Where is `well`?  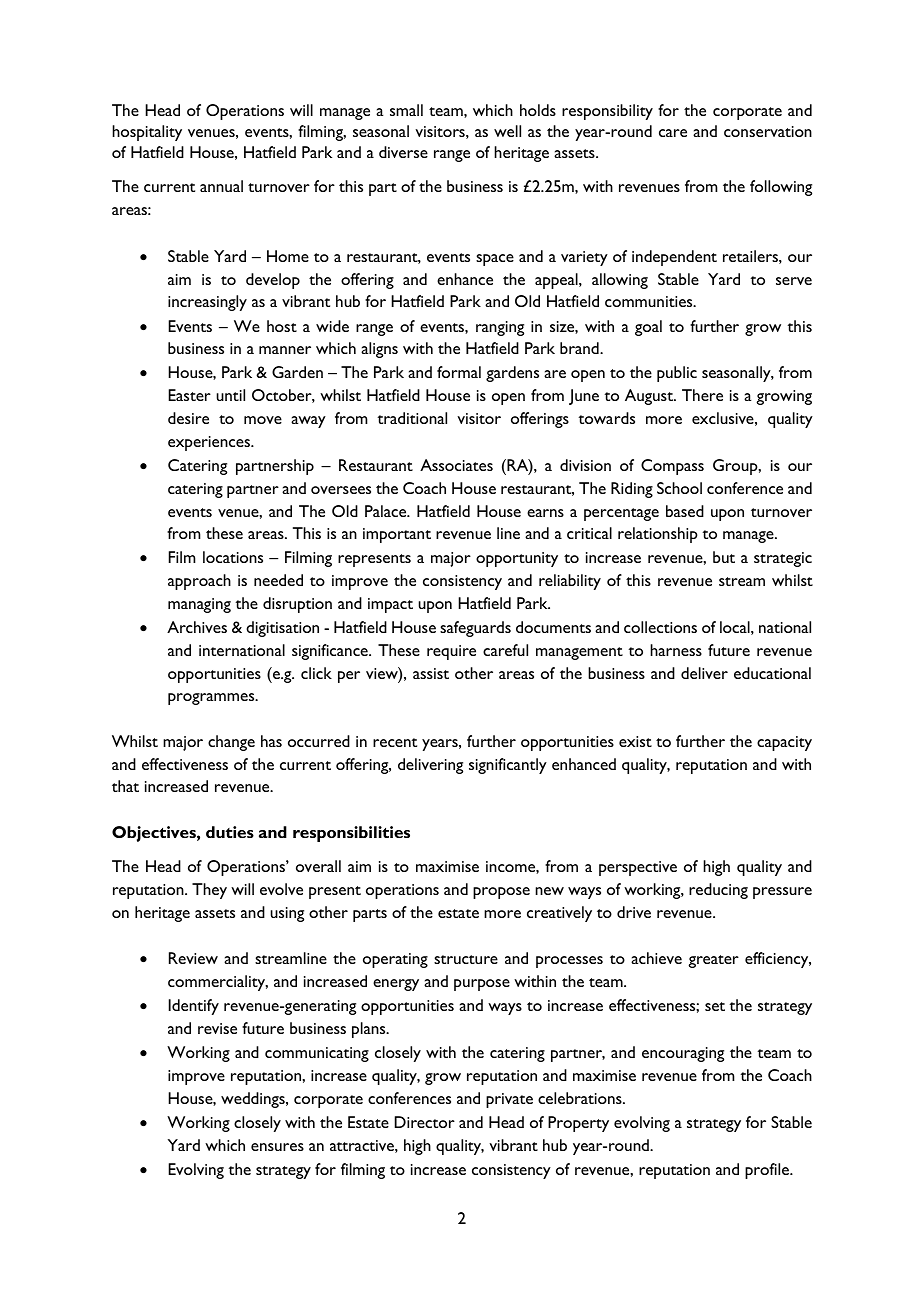
well is located at coordinates (507, 131).
